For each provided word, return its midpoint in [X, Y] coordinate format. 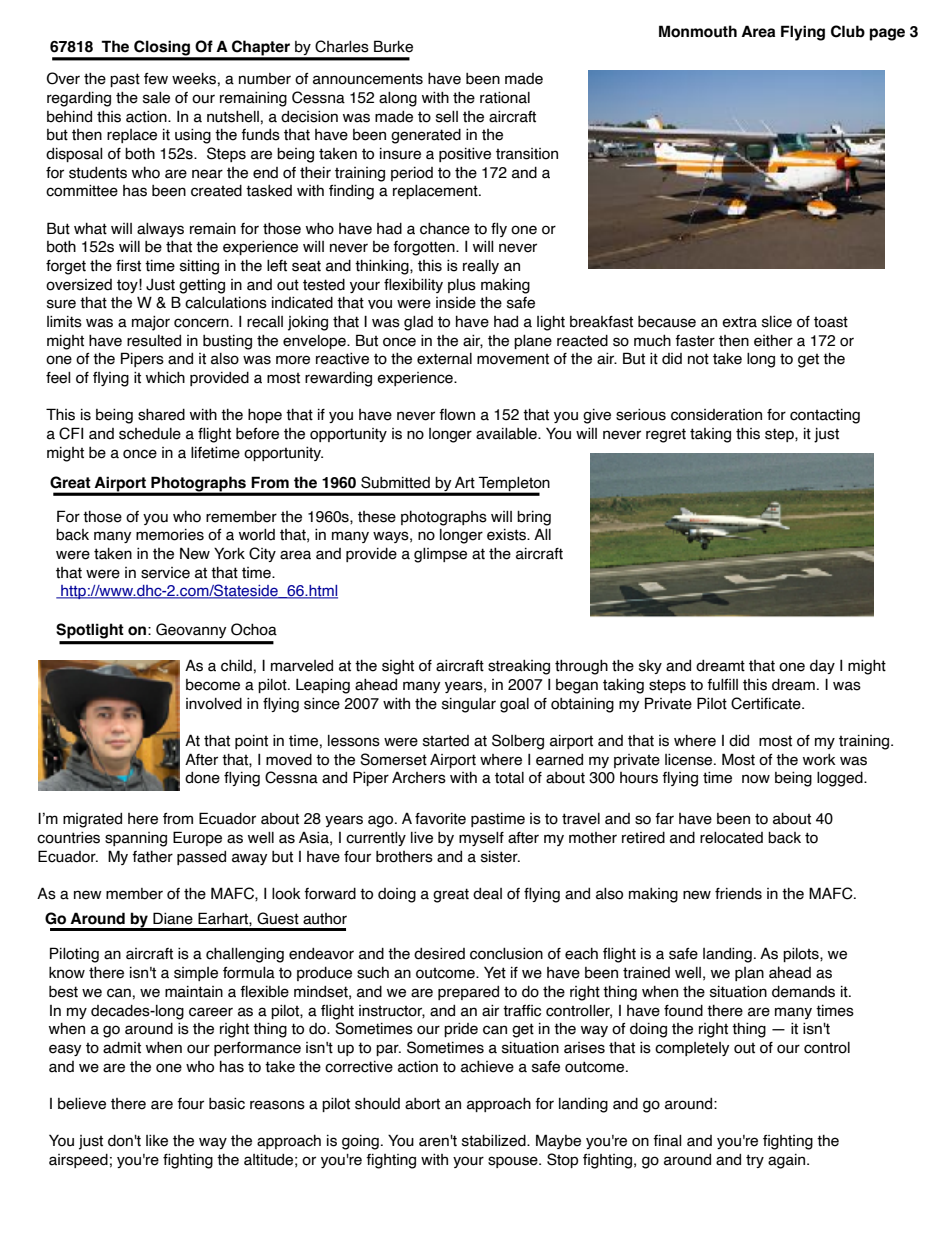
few [156, 79]
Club [848, 31]
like [157, 1140]
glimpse [440, 555]
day [822, 667]
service [165, 573]
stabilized [495, 1140]
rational [505, 97]
